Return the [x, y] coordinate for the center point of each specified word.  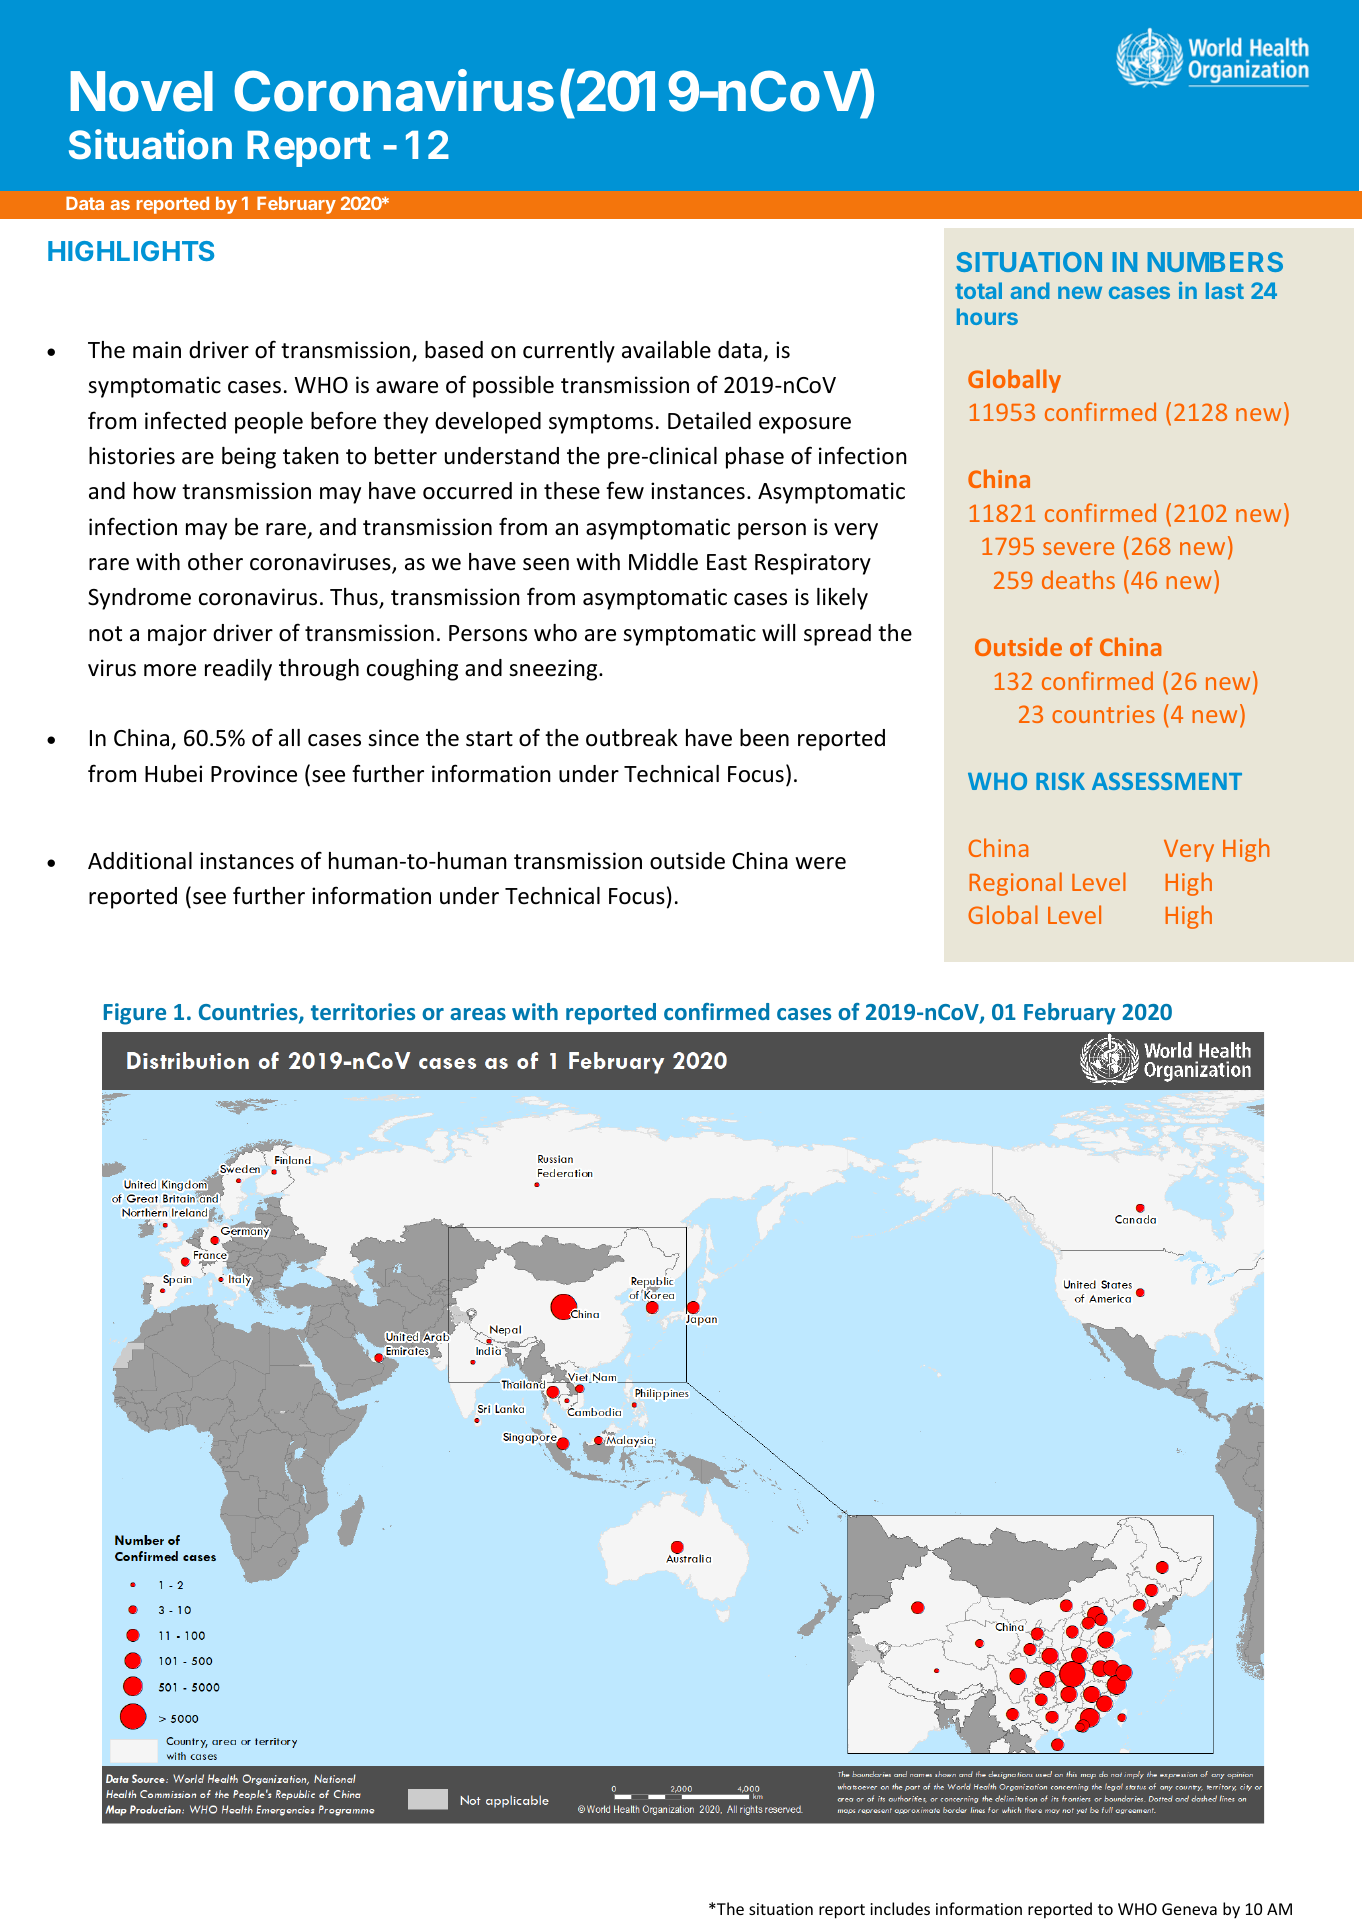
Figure [135, 1014]
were [820, 863]
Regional [1015, 884]
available [666, 350]
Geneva [1189, 1909]
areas [478, 1014]
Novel [141, 91]
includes [900, 1908]
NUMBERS [1215, 262]
